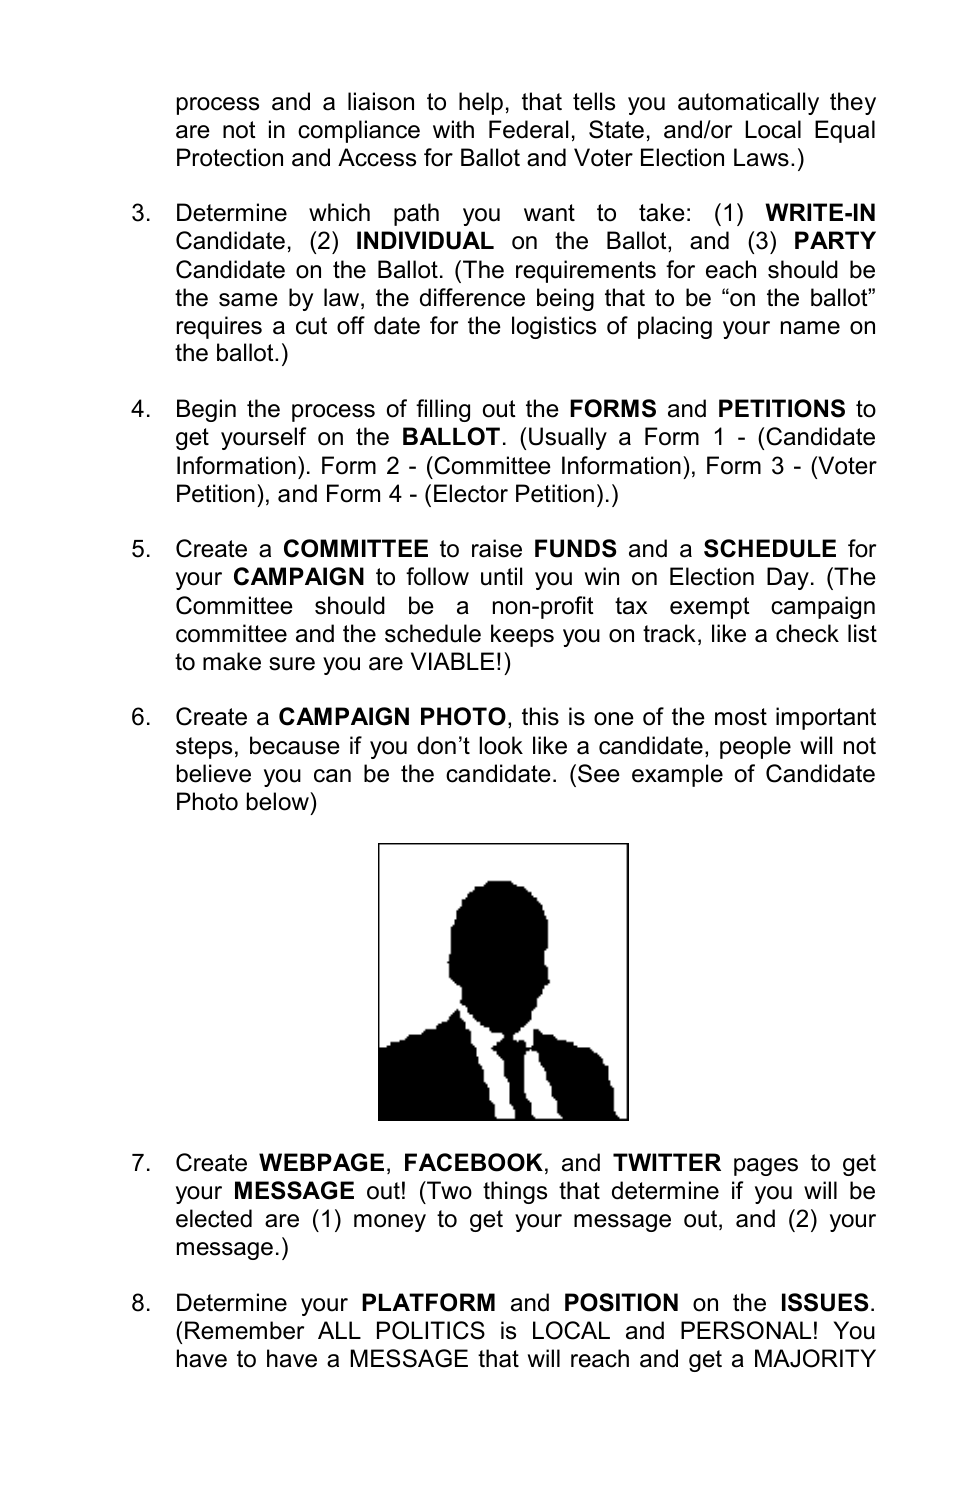 The image size is (964, 1490). I want to click on Protection, so click(230, 157).
